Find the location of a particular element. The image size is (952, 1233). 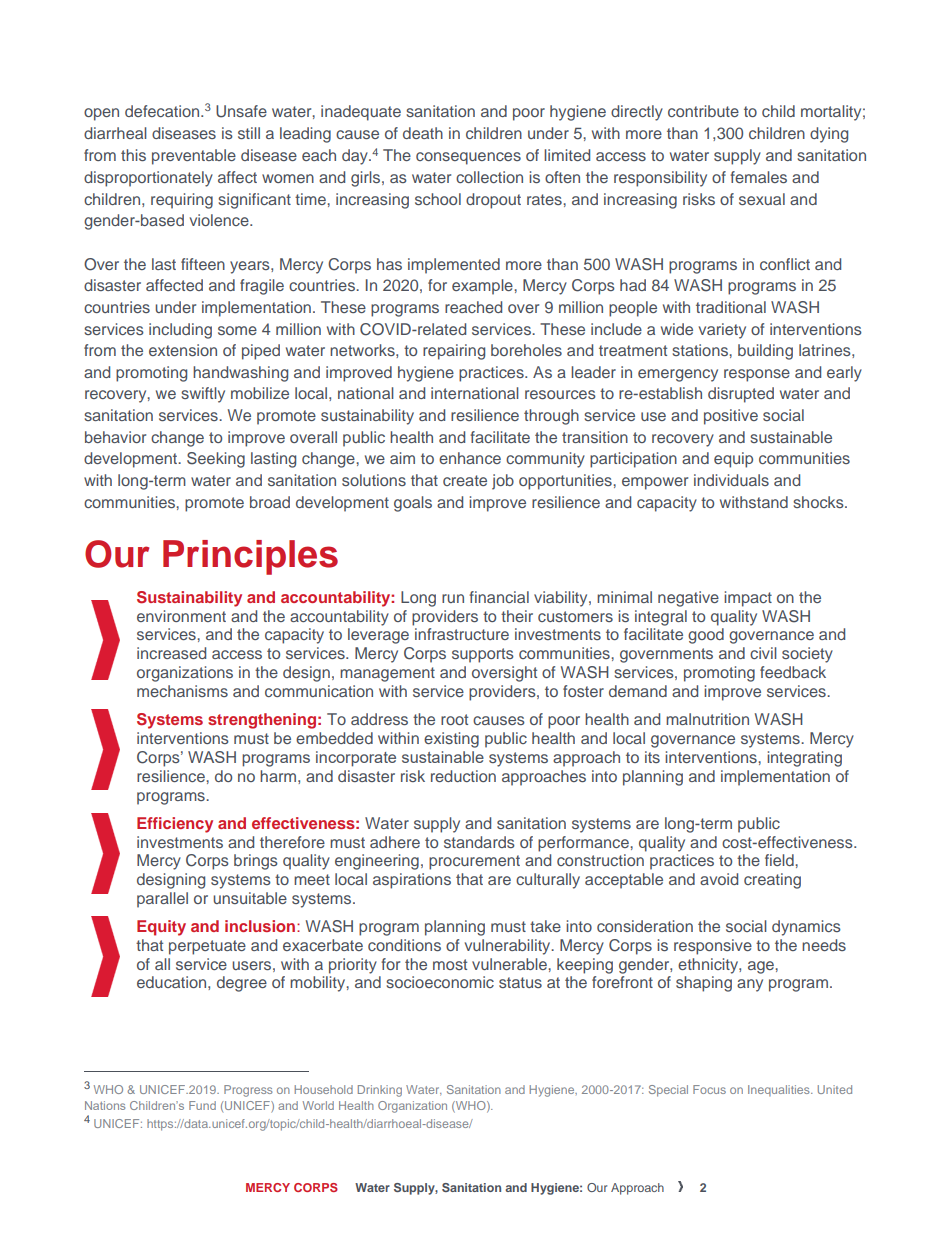

females is located at coordinates (758, 177).
